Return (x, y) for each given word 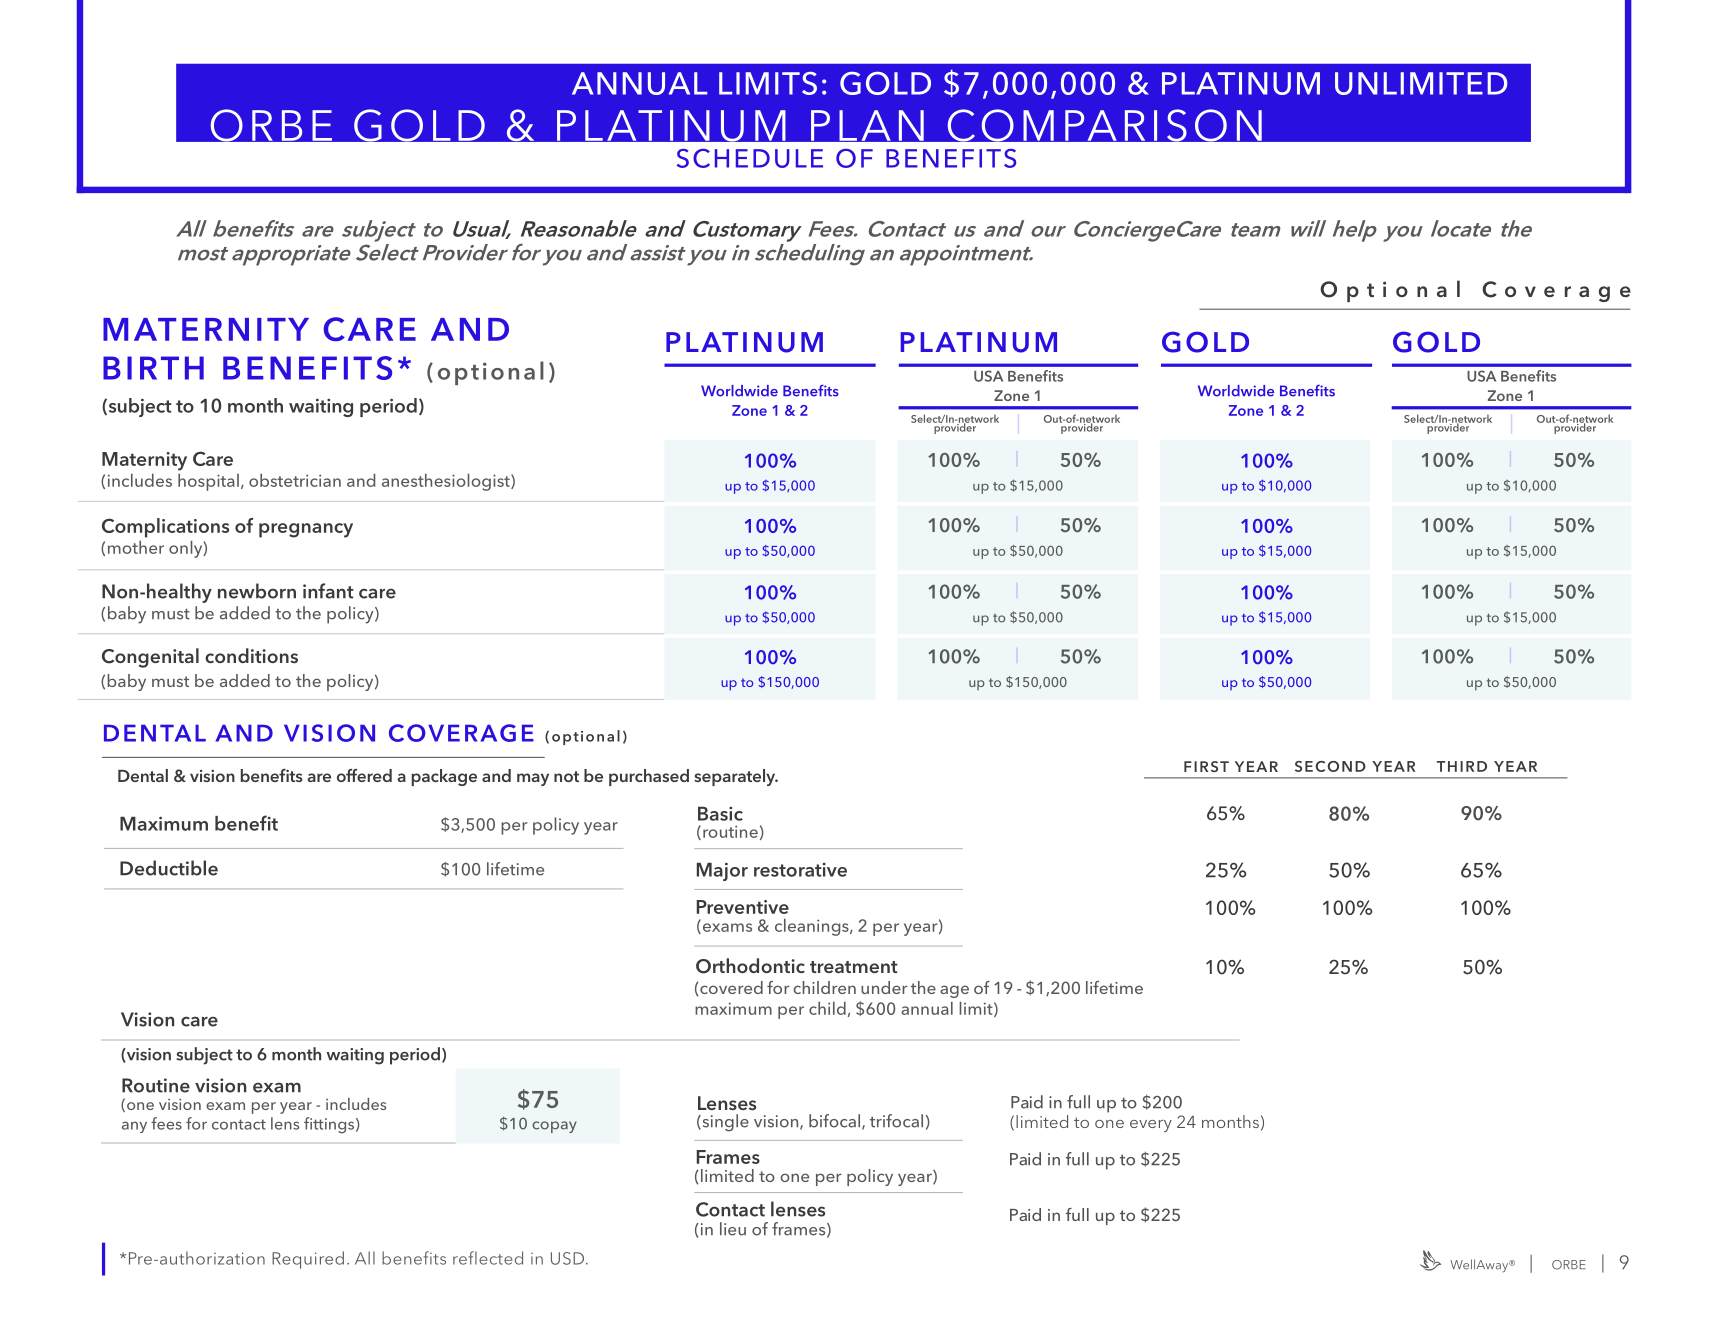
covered (730, 988)
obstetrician (295, 480)
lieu (733, 1229)
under (884, 987)
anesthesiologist (447, 482)
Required (308, 1260)
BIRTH (153, 368)
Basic (720, 813)
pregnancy (306, 530)
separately (736, 777)
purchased (649, 777)
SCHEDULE (750, 158)
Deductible (169, 868)
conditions (251, 655)
